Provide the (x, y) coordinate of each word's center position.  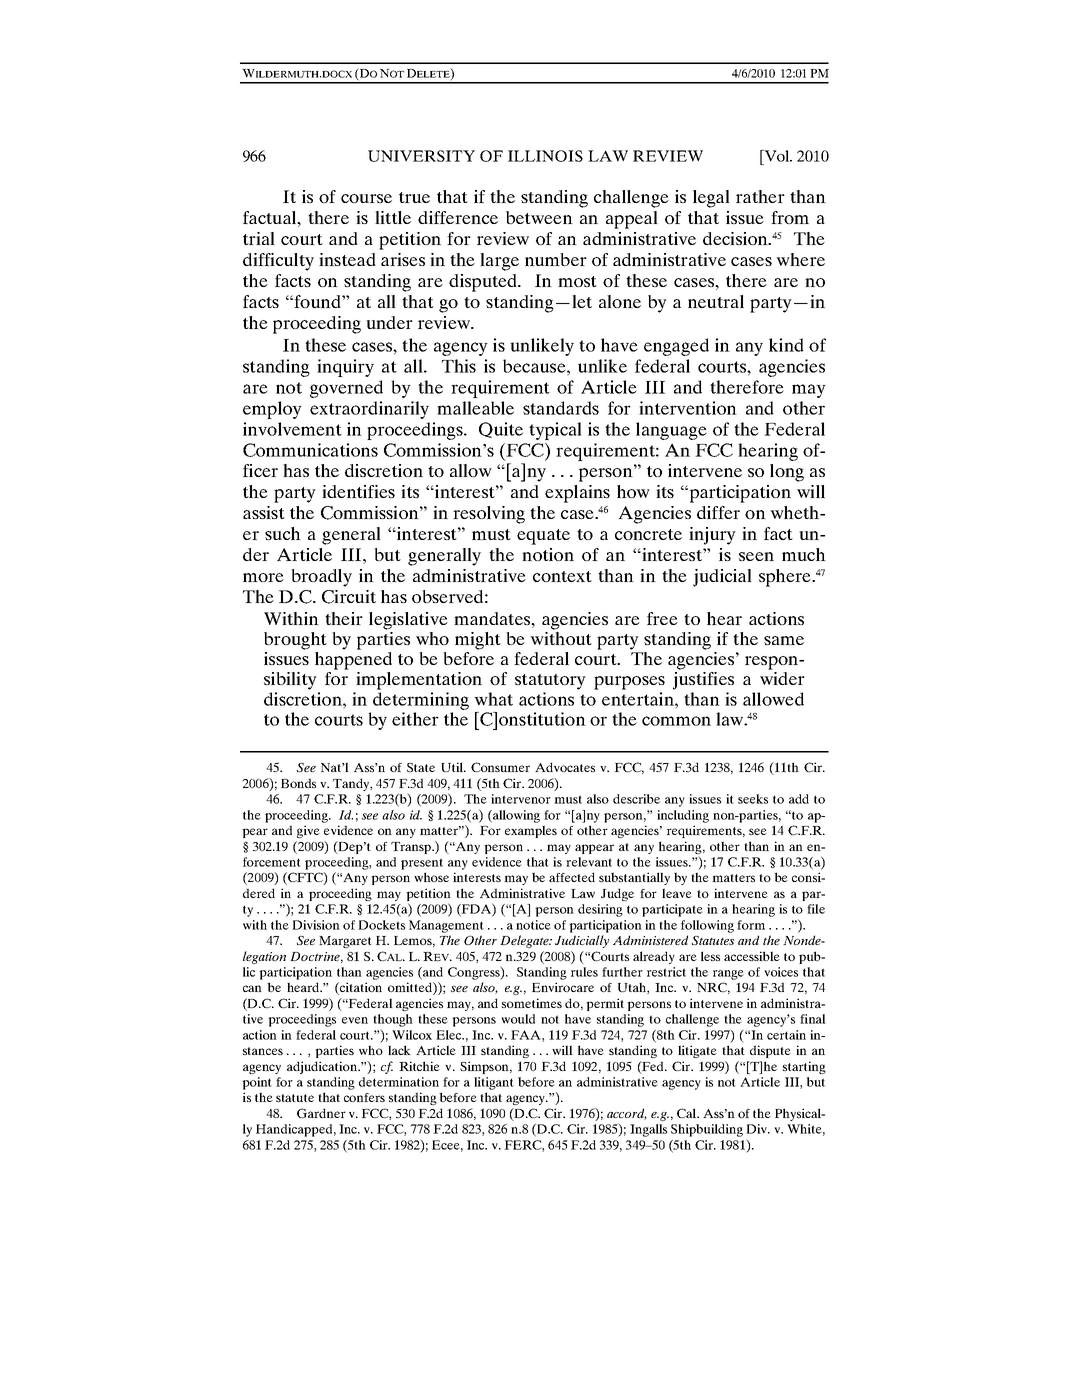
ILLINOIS (545, 156)
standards (561, 408)
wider (782, 678)
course (366, 198)
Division (316, 925)
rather (760, 196)
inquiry (345, 368)
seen (756, 556)
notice (533, 925)
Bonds (298, 783)
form (751, 925)
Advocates (565, 767)
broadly (321, 578)
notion (548, 554)
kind (786, 345)
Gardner (321, 1113)
